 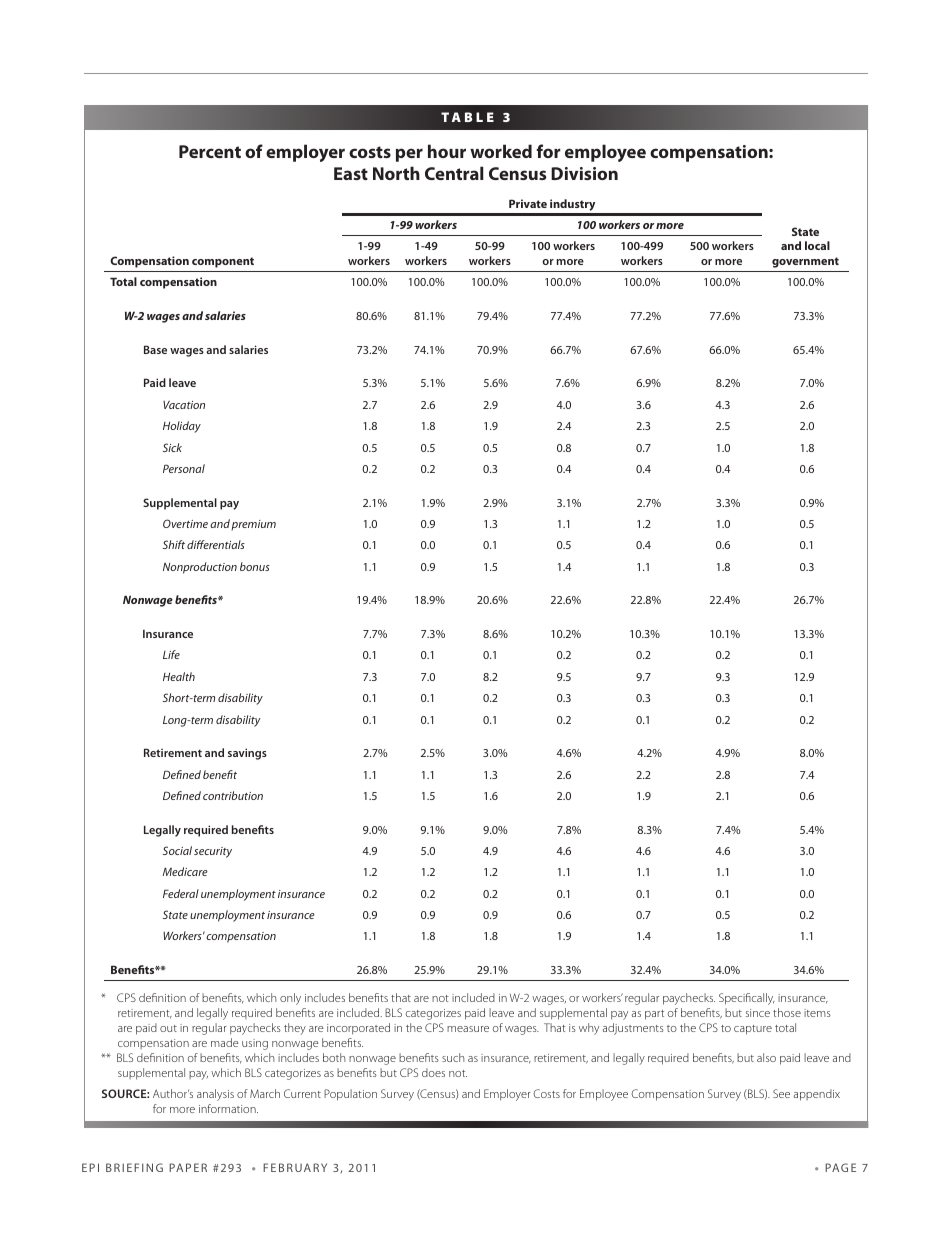 What do you see at coordinates (215, 1095) in the page?
I see `analysis` at bounding box center [215, 1095].
